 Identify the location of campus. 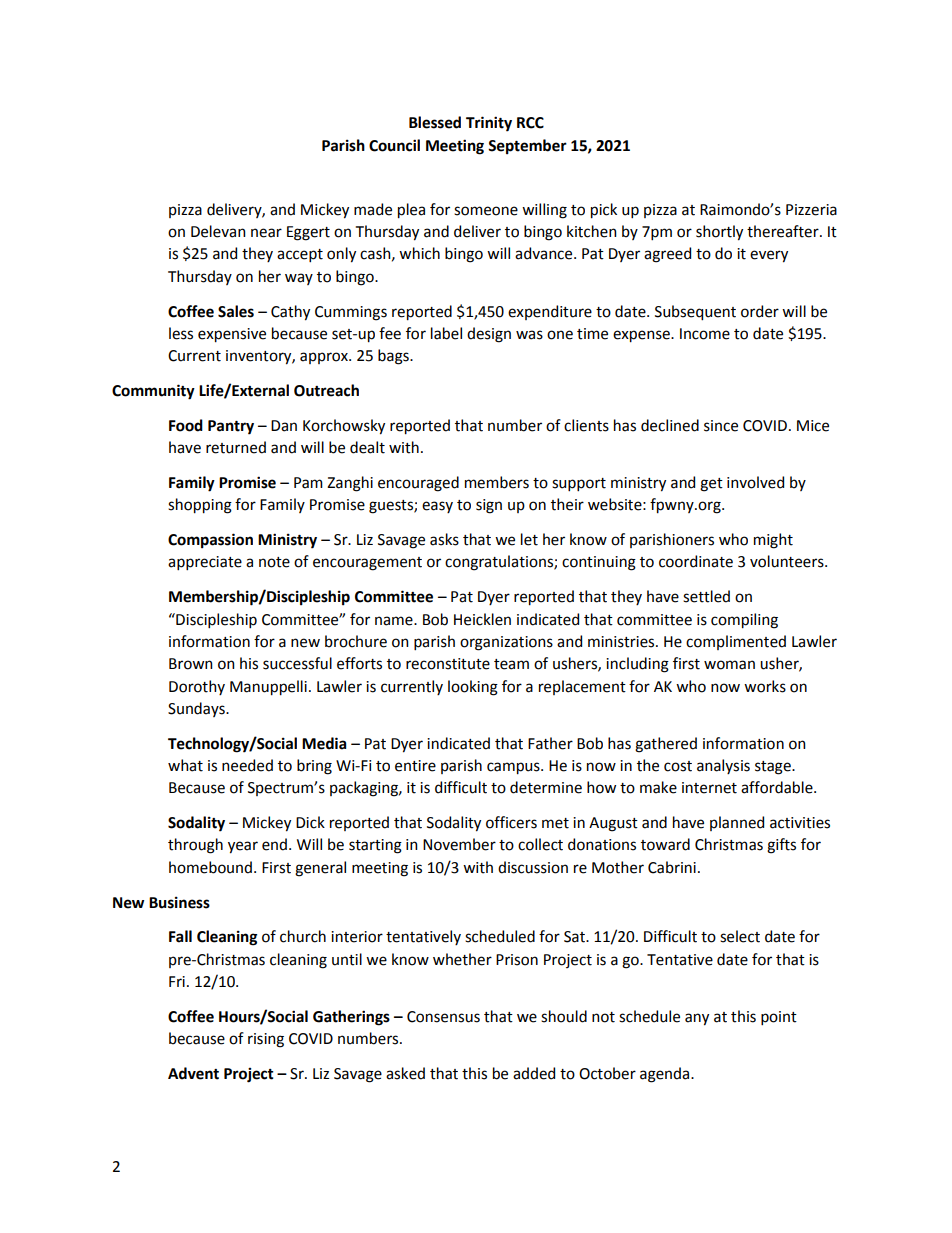
(514, 768).
